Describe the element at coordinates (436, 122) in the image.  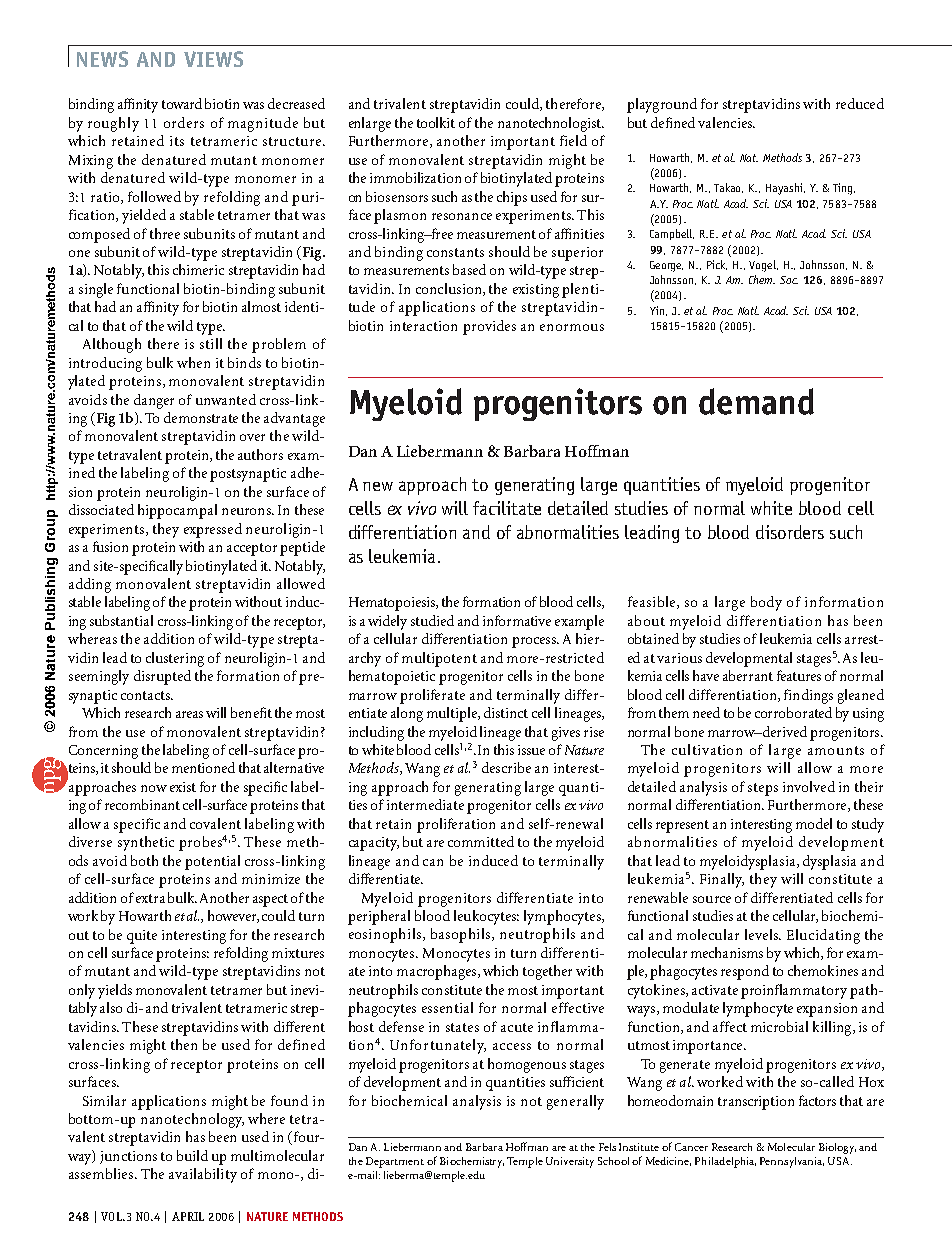
I see `toolkit` at that location.
